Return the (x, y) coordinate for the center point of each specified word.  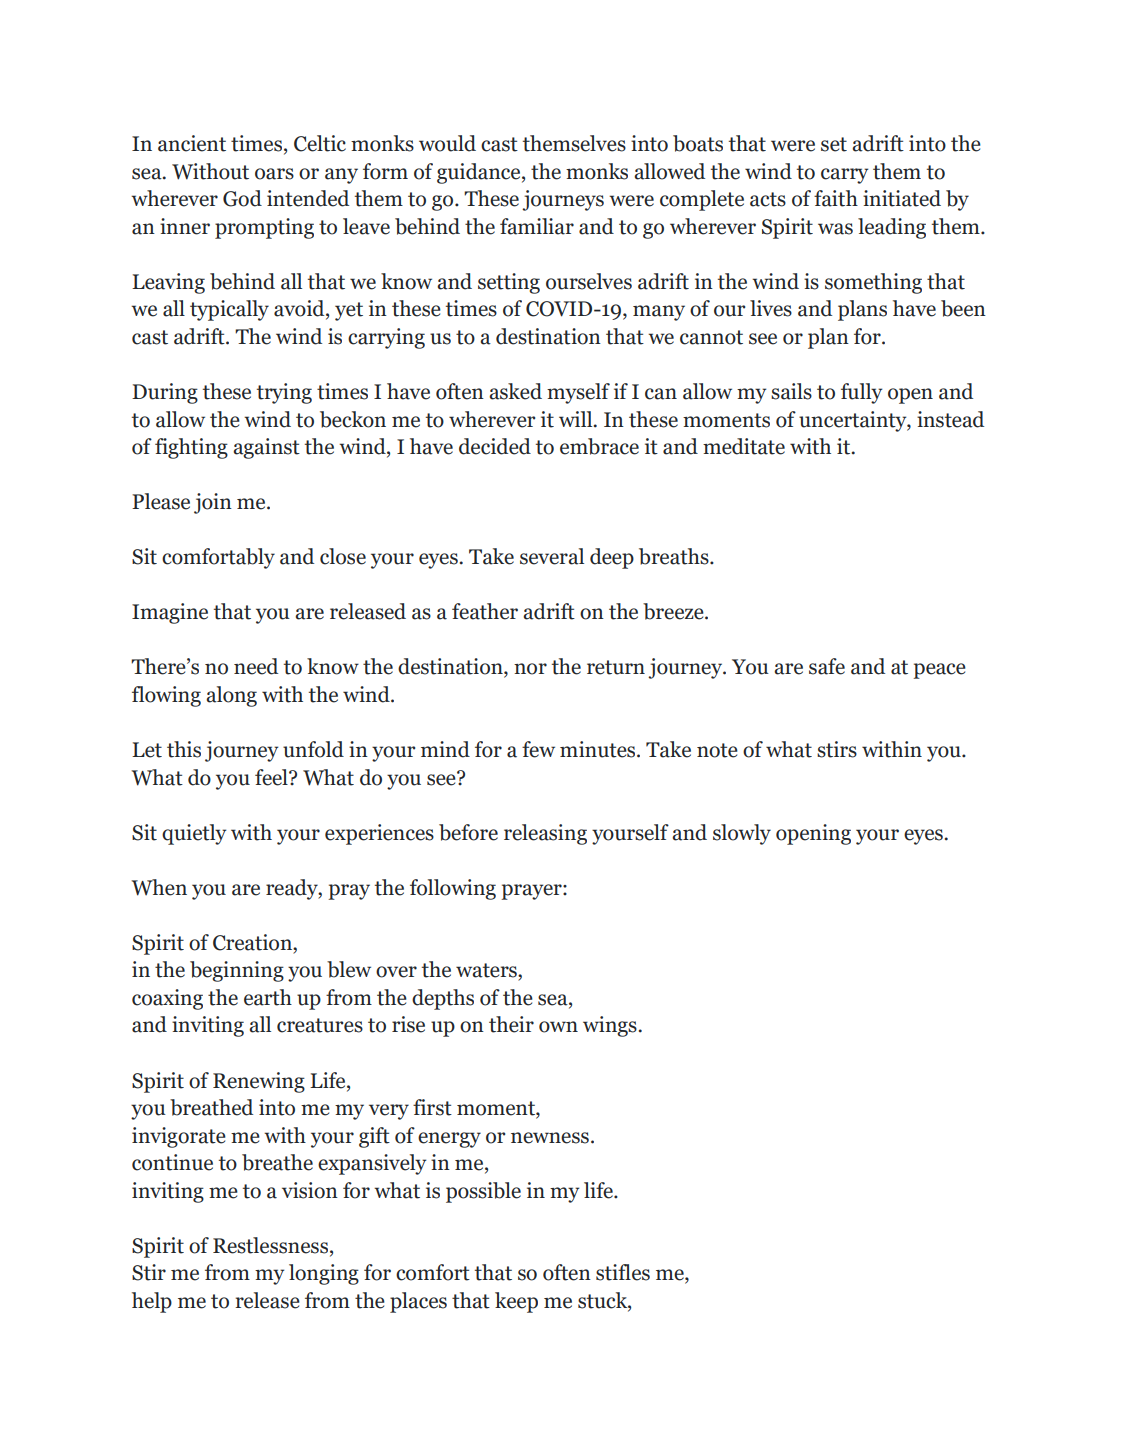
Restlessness (272, 1245)
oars (274, 174)
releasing (545, 834)
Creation (253, 942)
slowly (742, 834)
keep (516, 1302)
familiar (537, 226)
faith (836, 198)
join (213, 503)
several (552, 556)
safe (827, 666)
